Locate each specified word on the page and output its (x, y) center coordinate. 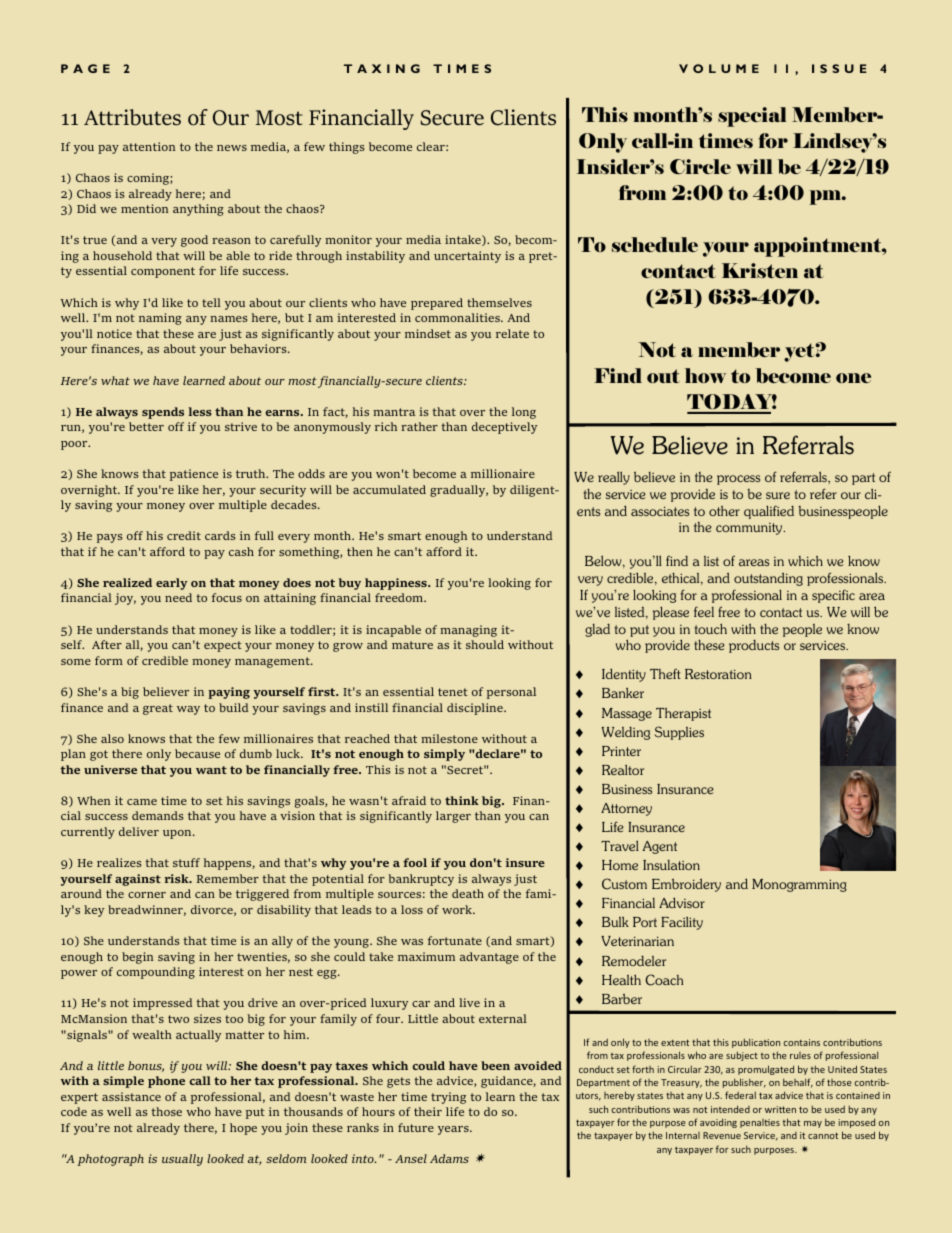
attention (149, 146)
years (454, 1130)
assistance (131, 1096)
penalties (760, 1123)
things (347, 148)
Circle (700, 166)
